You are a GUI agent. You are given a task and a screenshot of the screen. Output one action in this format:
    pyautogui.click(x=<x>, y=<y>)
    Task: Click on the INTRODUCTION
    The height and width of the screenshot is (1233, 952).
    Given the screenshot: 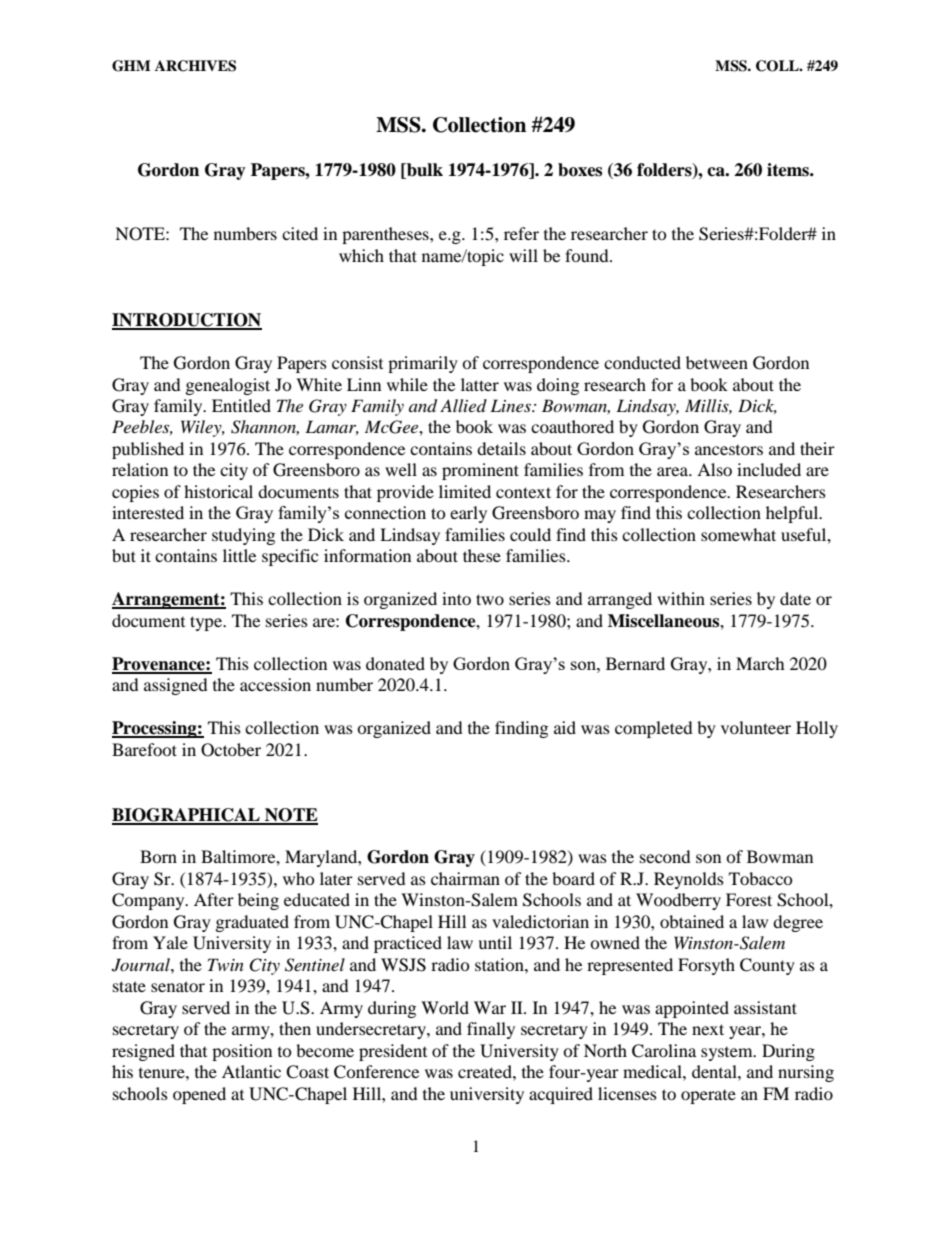 What is the action you would take?
    pyautogui.click(x=187, y=321)
